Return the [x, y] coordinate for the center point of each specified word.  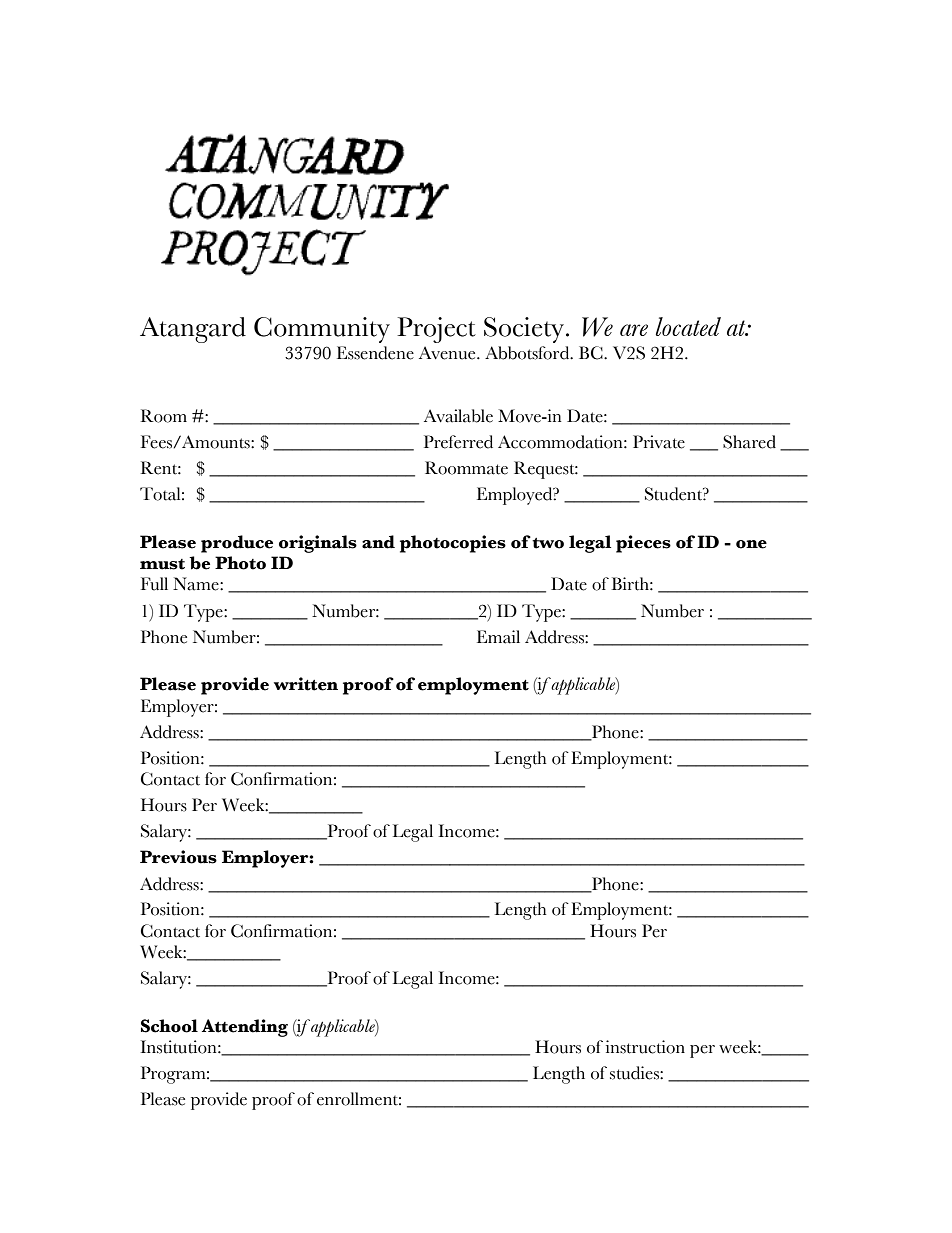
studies [635, 1073]
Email [498, 637]
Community [322, 330]
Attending [245, 1028]
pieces [643, 544]
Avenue [448, 353]
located [688, 326]
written [306, 684]
